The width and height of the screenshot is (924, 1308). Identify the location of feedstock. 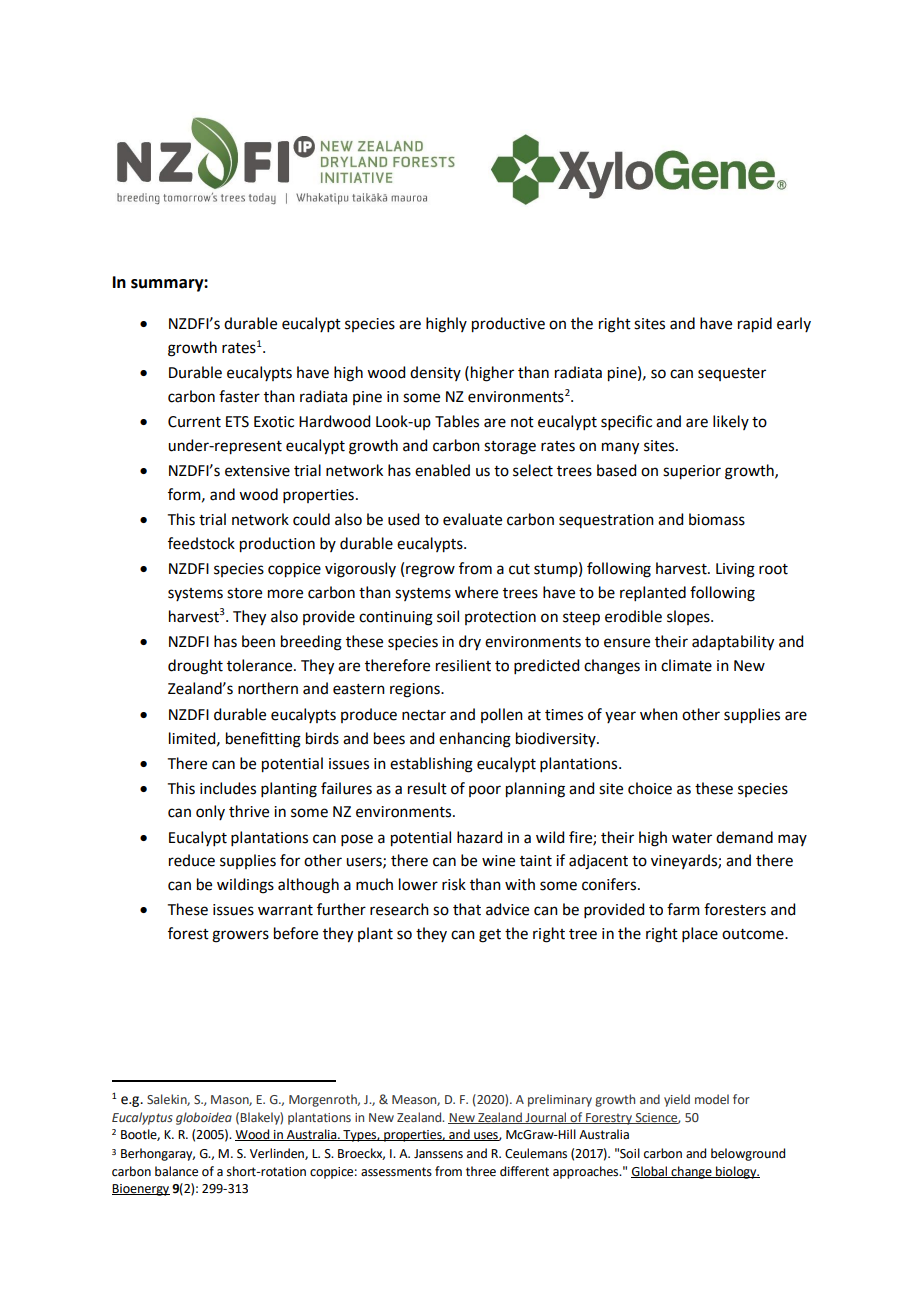
(201, 543).
